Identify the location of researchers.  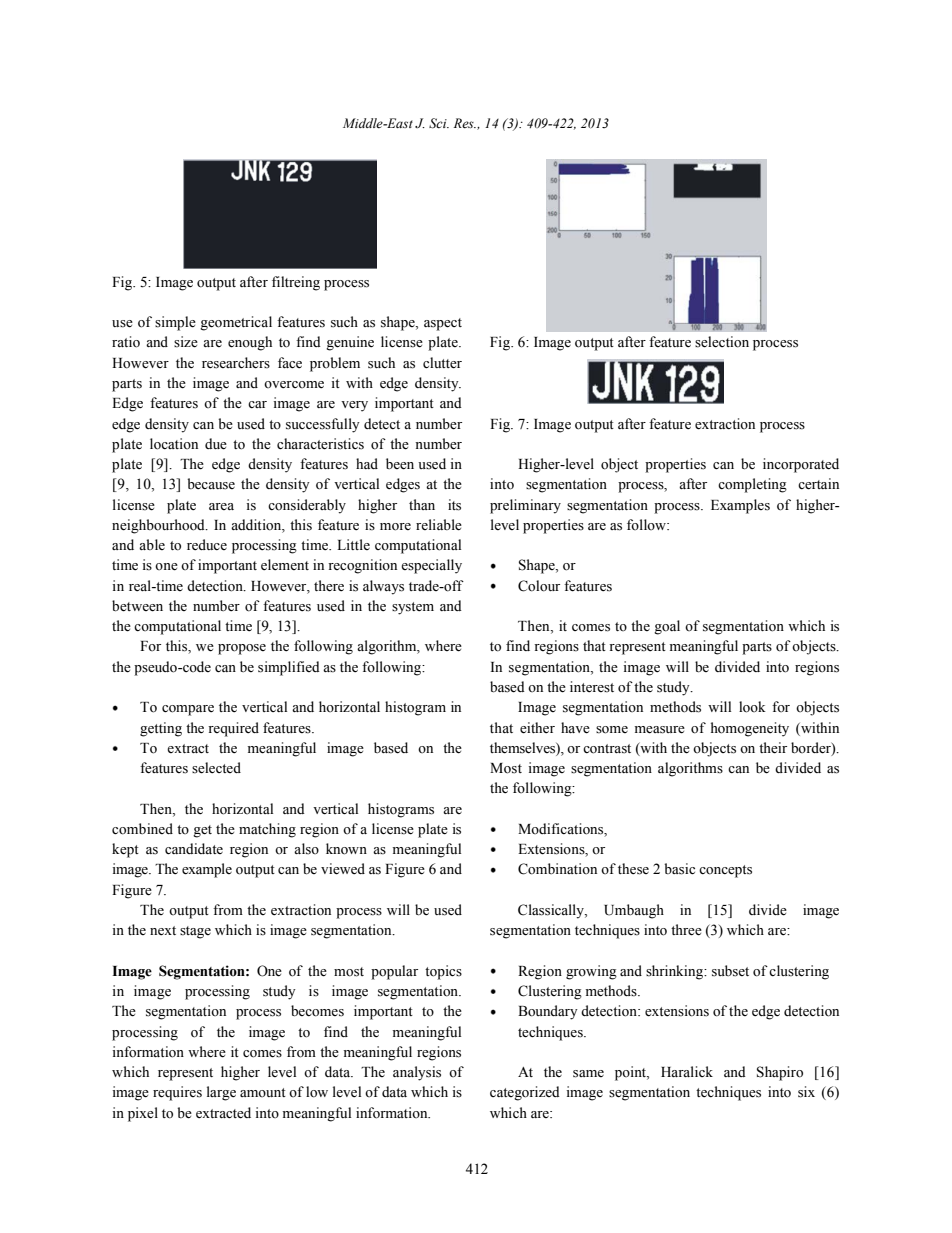
(236, 363).
